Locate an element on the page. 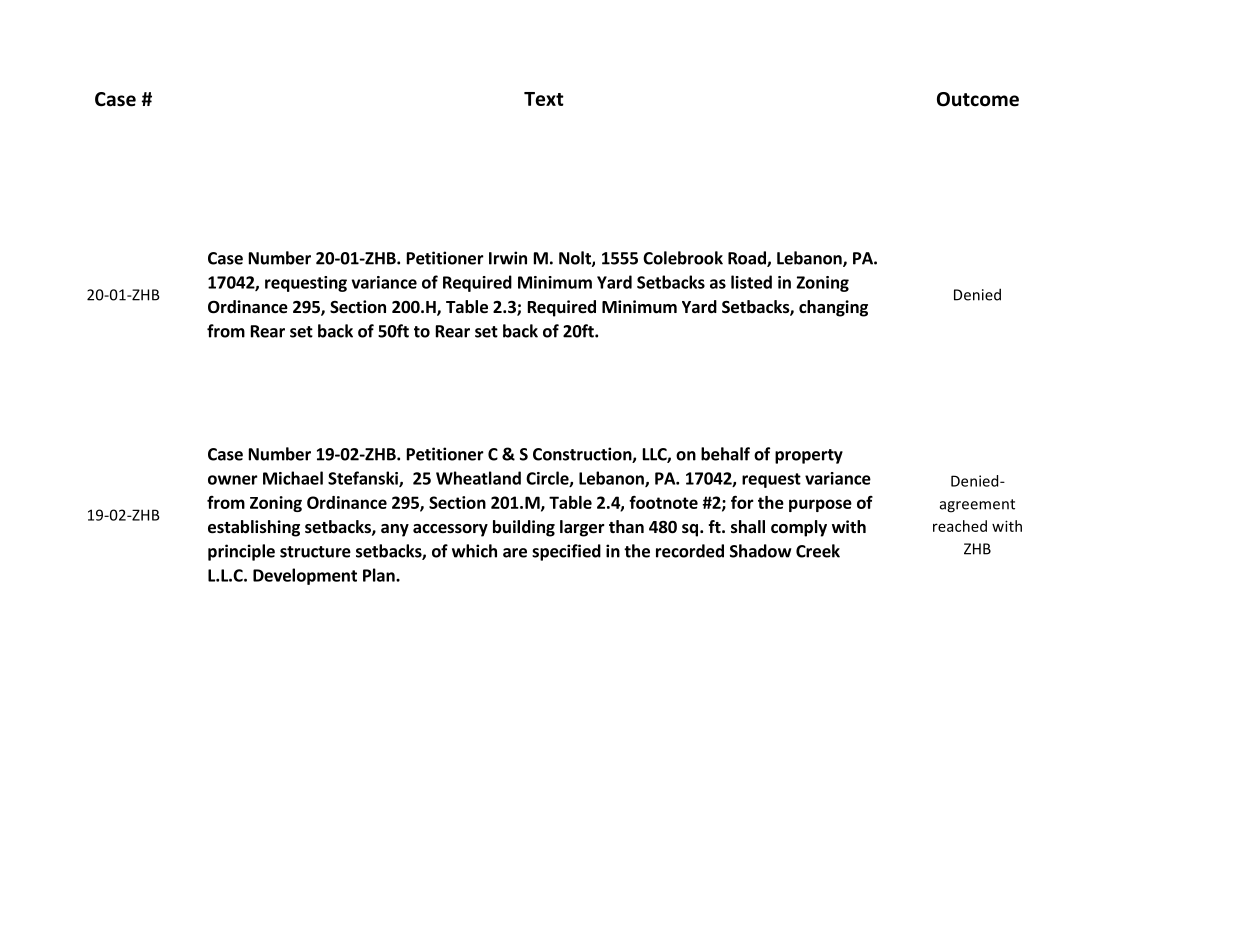  changing is located at coordinates (833, 308).
